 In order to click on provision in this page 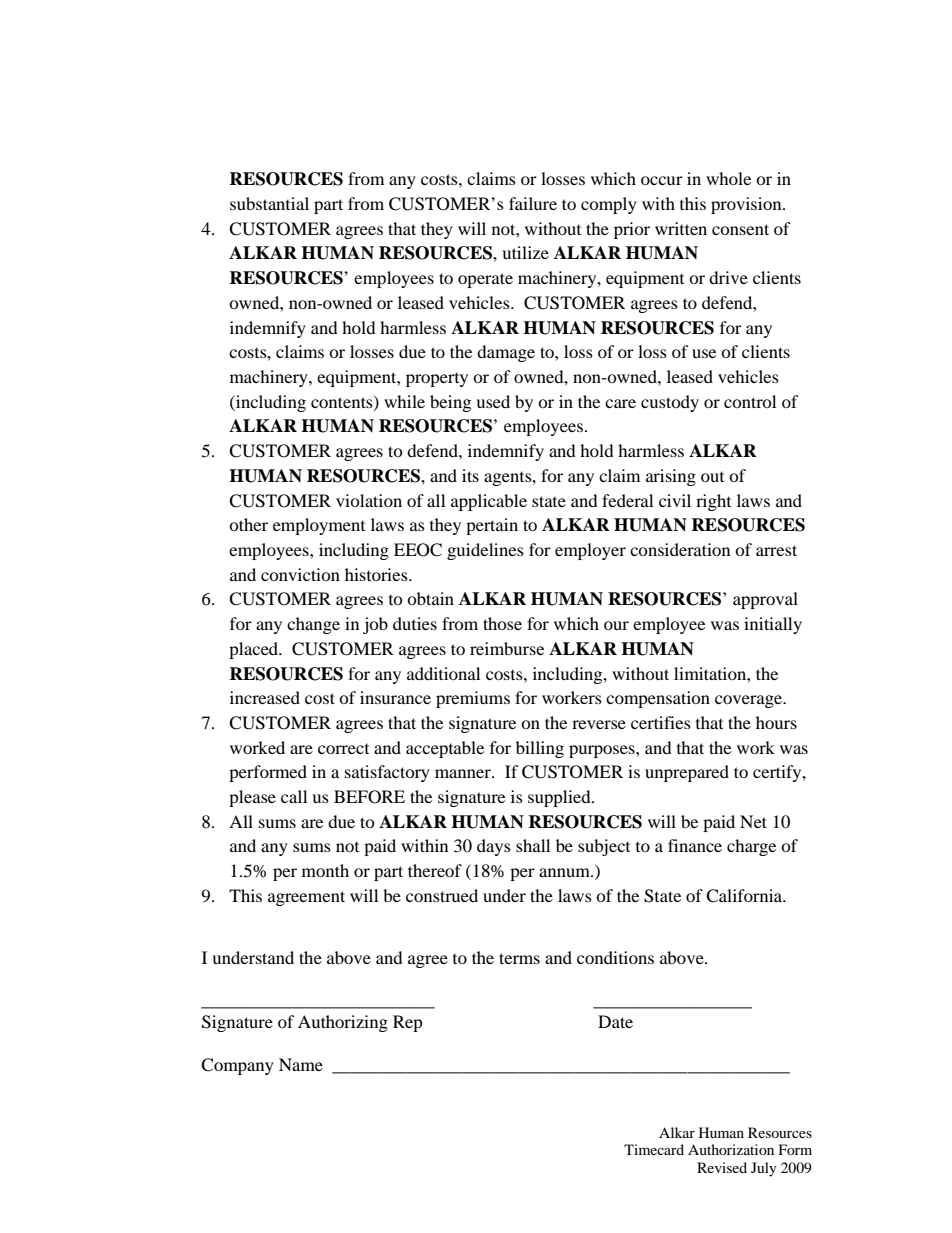, I will do `click(747, 205)`.
